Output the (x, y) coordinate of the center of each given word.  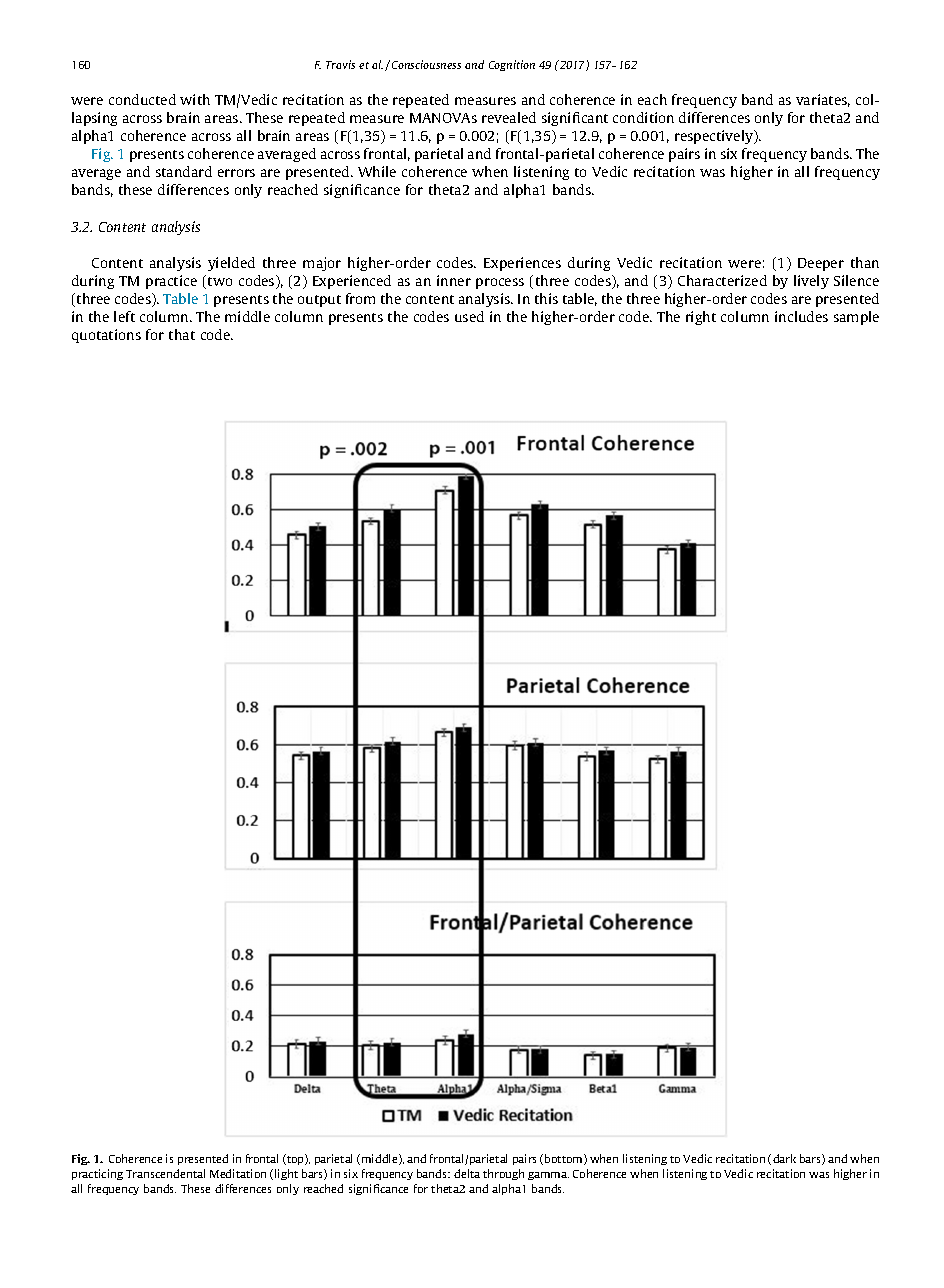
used (469, 316)
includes (801, 316)
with (195, 99)
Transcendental (165, 1173)
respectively (715, 137)
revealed (509, 117)
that (182, 334)
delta (467, 1173)
